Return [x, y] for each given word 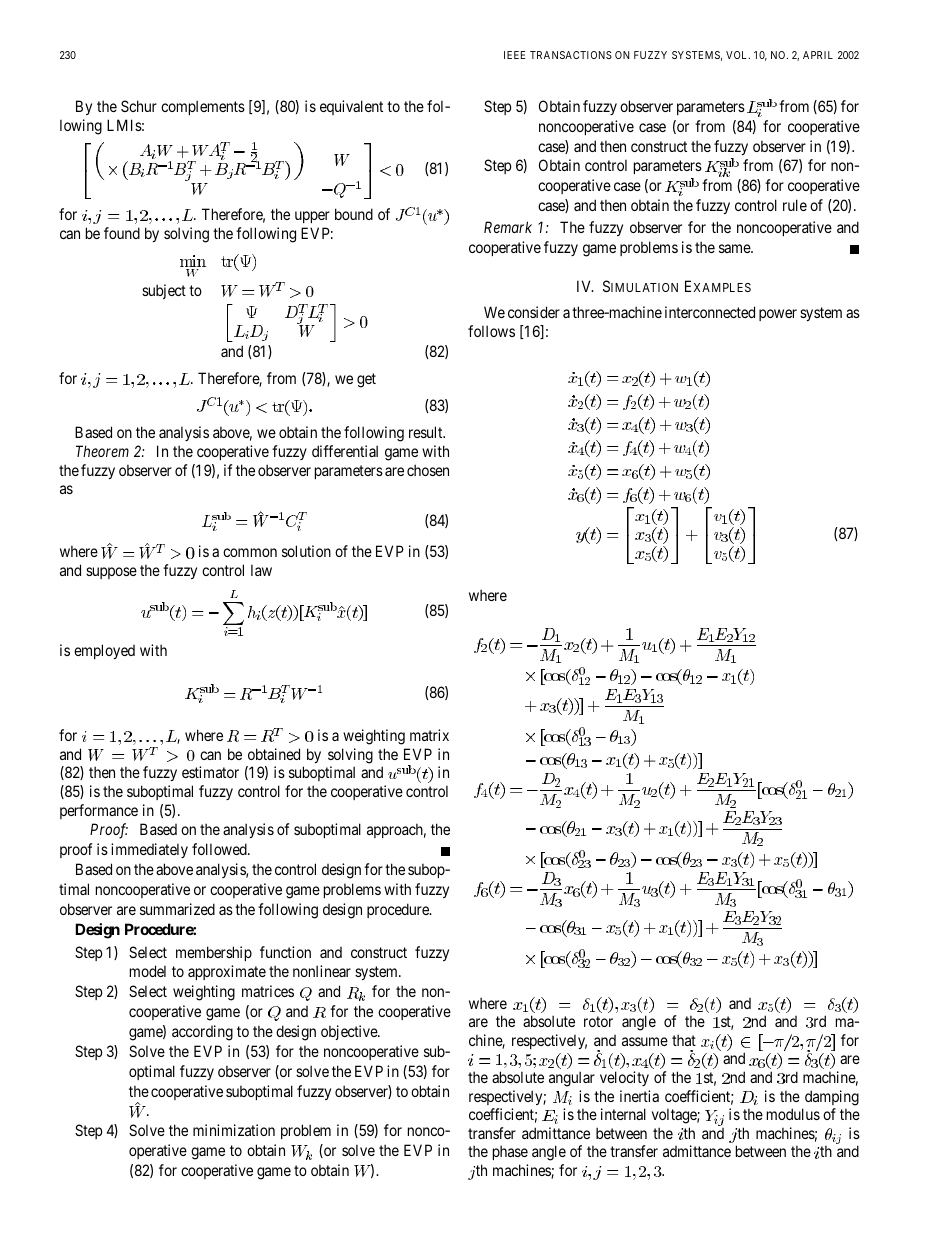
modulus [793, 1114]
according [202, 1033]
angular [572, 1079]
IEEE [514, 55]
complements [203, 107]
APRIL [818, 55]
